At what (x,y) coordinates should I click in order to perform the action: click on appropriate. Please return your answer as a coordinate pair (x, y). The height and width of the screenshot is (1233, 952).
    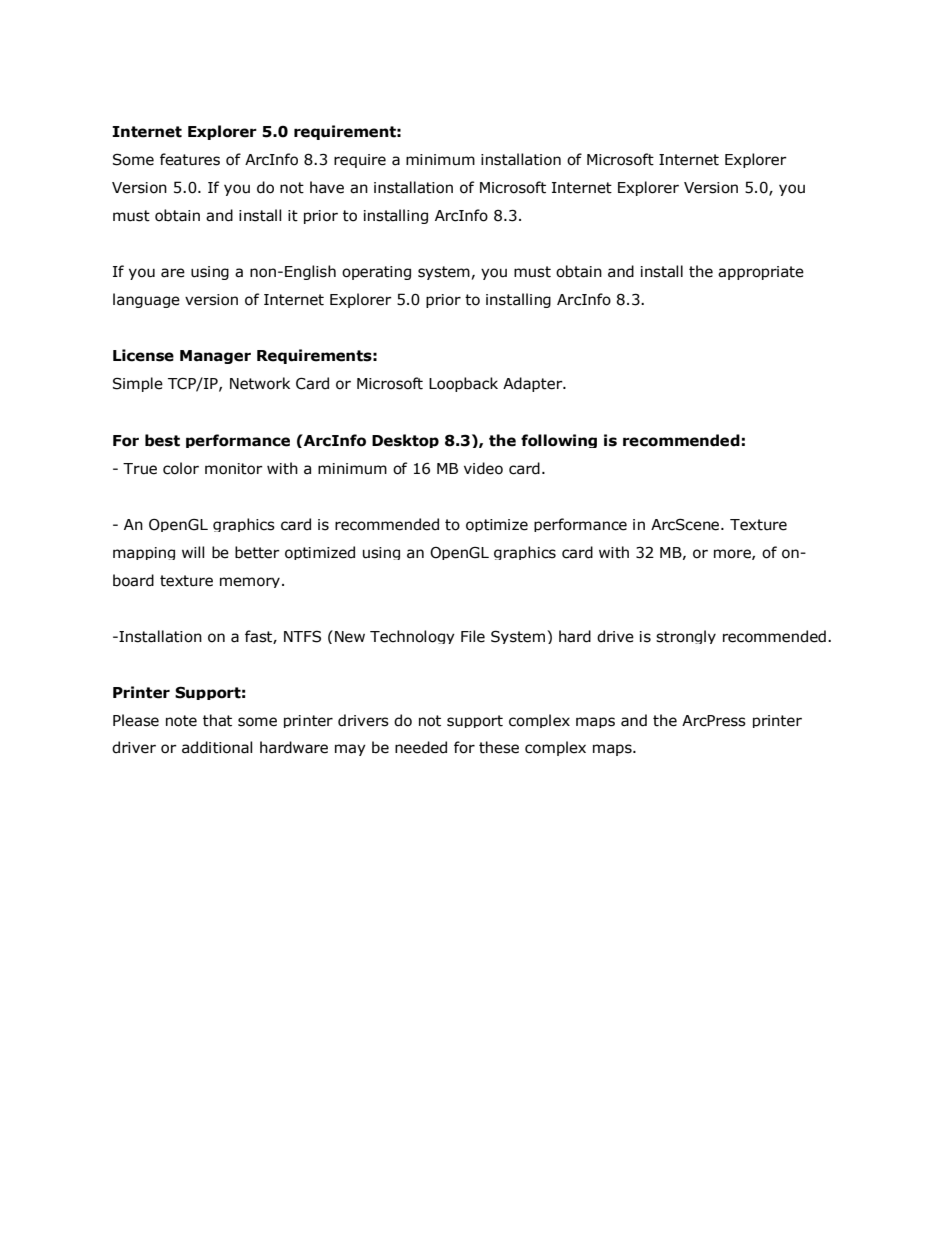
    Looking at the image, I should click on (761, 273).
